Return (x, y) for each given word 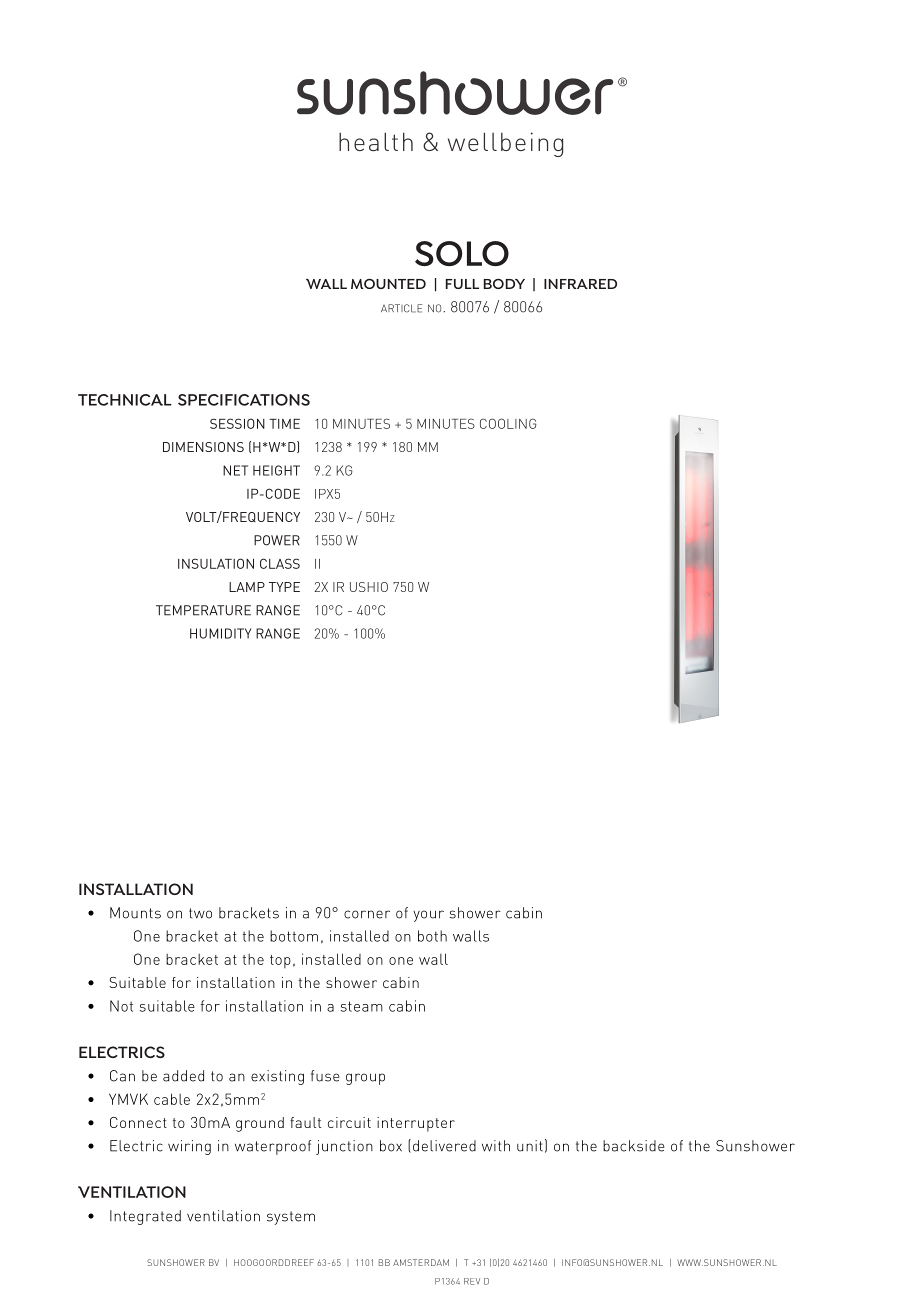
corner (367, 914)
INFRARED (580, 284)
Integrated (145, 1217)
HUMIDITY (220, 633)
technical (125, 400)
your (428, 916)
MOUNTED (388, 283)
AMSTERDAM (421, 1262)
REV (472, 1281)
